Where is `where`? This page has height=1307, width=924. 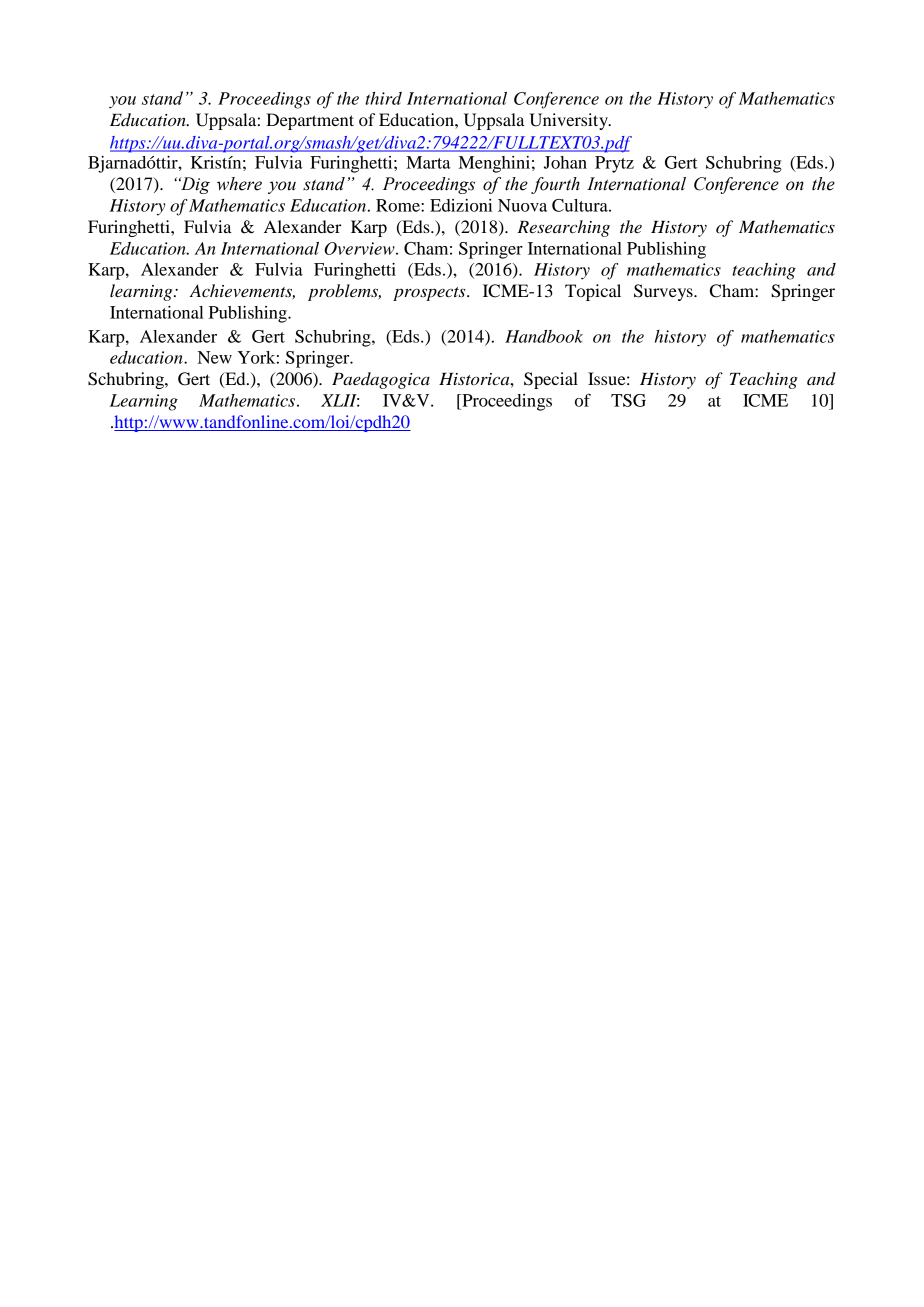
where is located at coordinates (239, 184).
